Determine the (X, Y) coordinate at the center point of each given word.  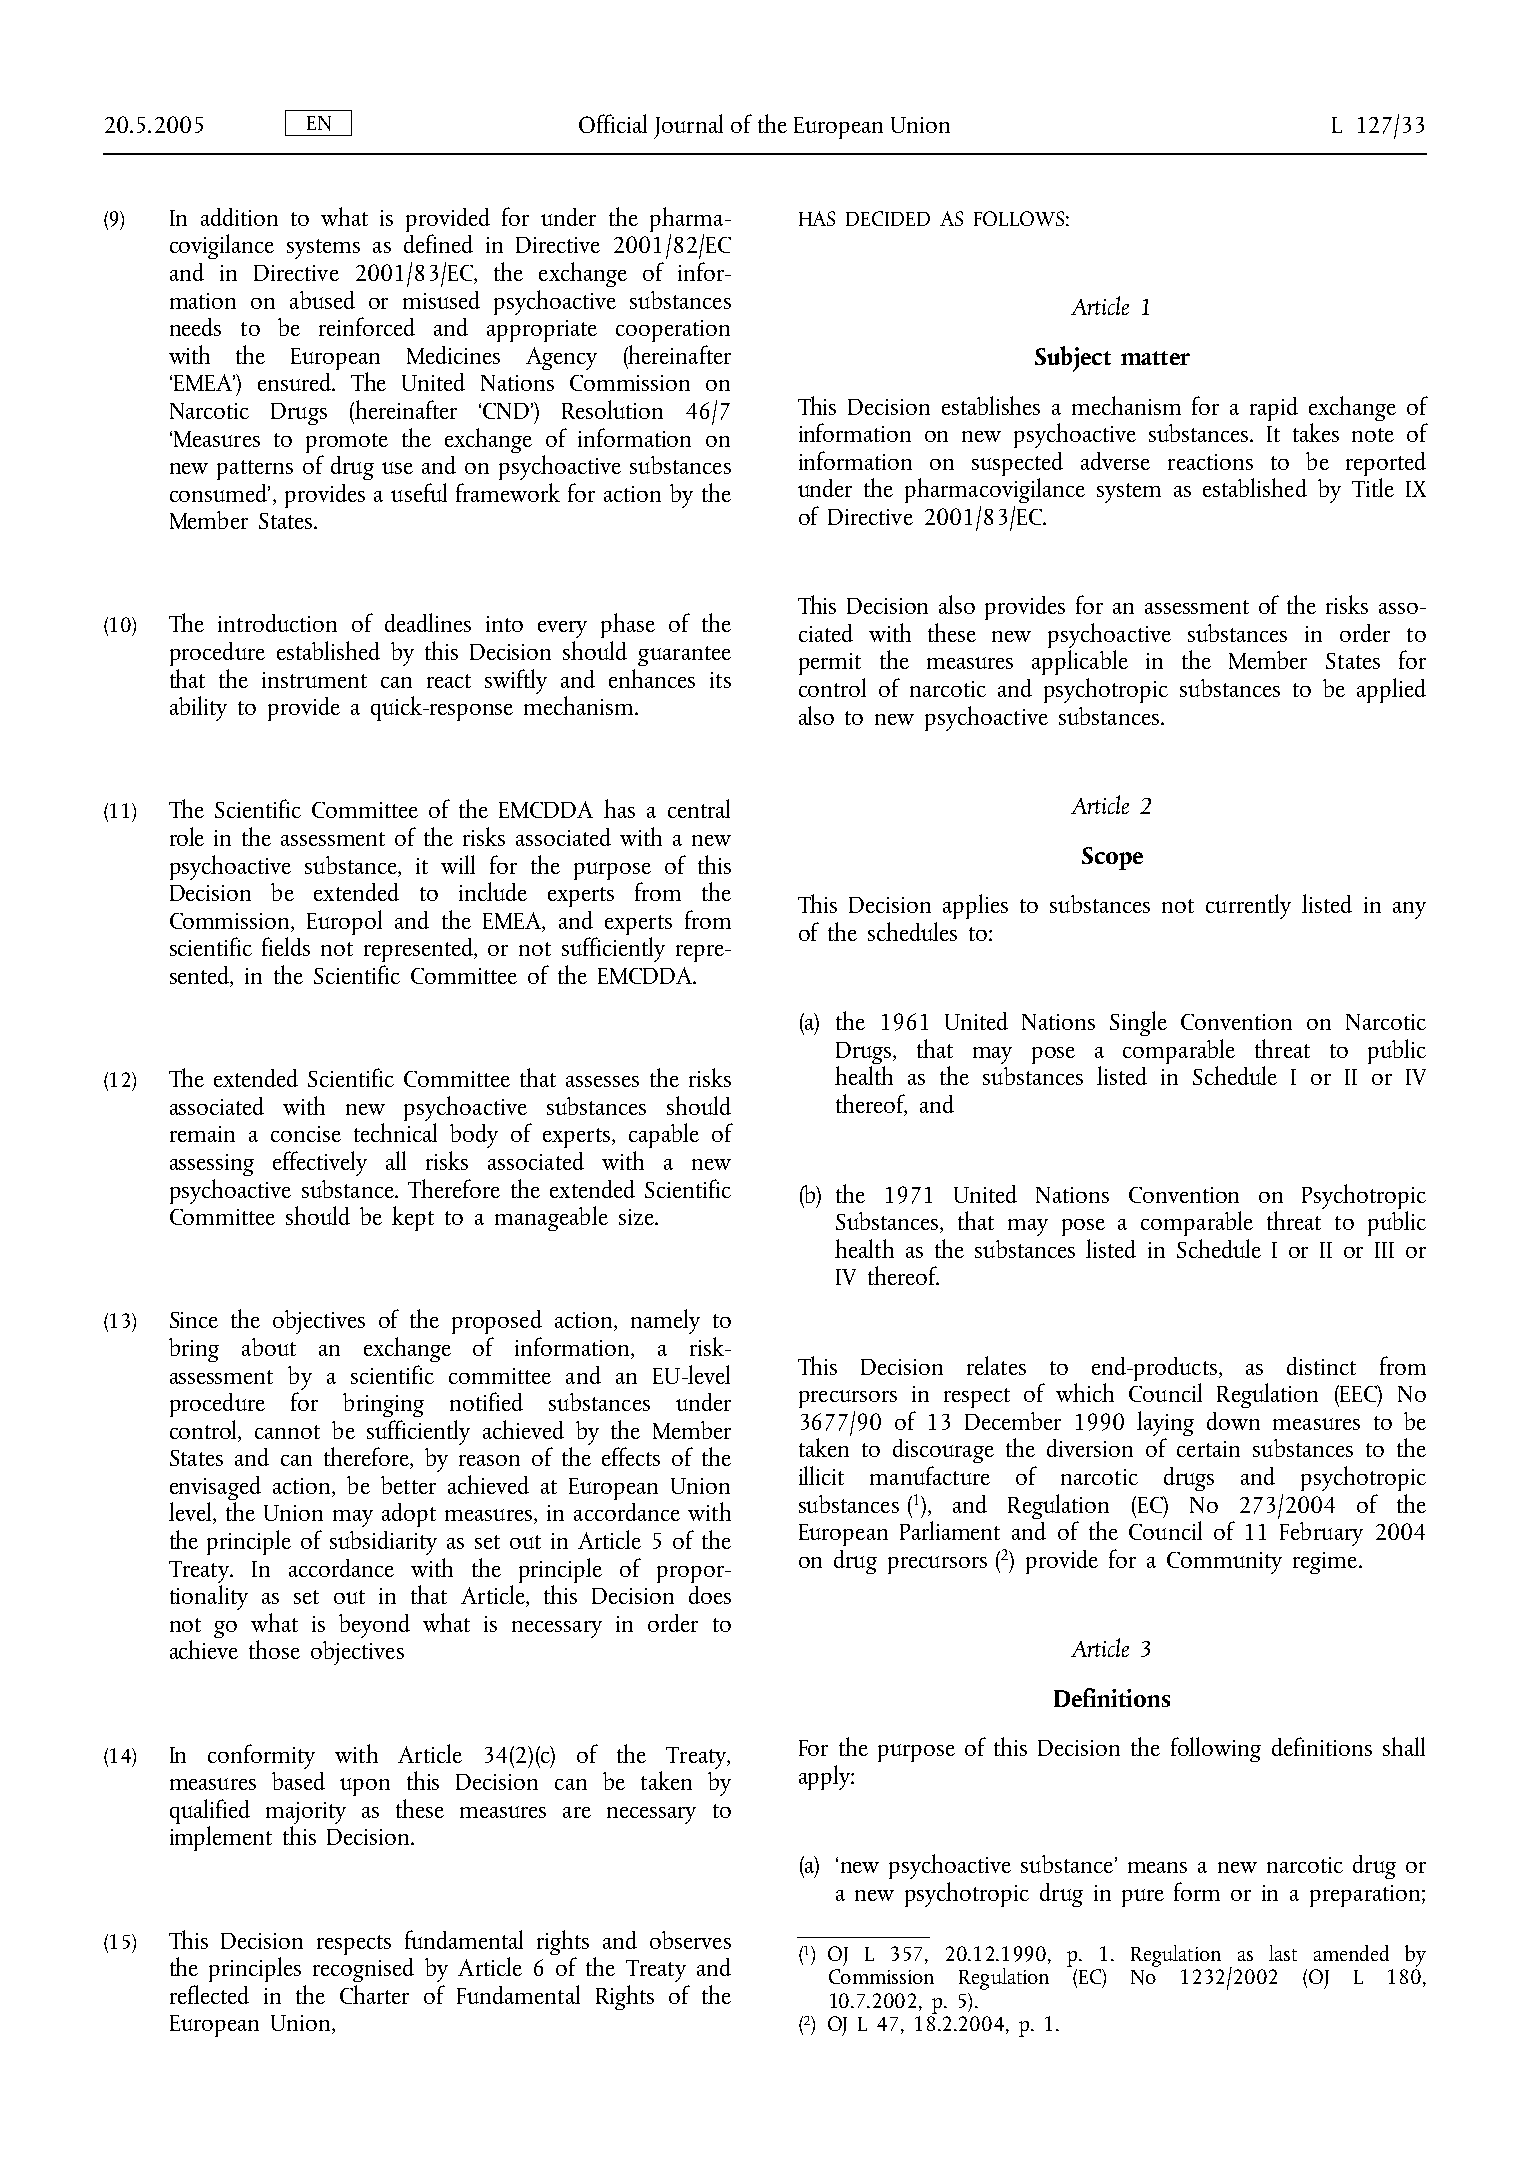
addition (239, 217)
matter (1155, 358)
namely (665, 1321)
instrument (314, 680)
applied (1391, 690)
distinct (1321, 1366)
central (699, 808)
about (269, 1347)
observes (690, 1940)
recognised (363, 1970)
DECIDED (888, 218)
